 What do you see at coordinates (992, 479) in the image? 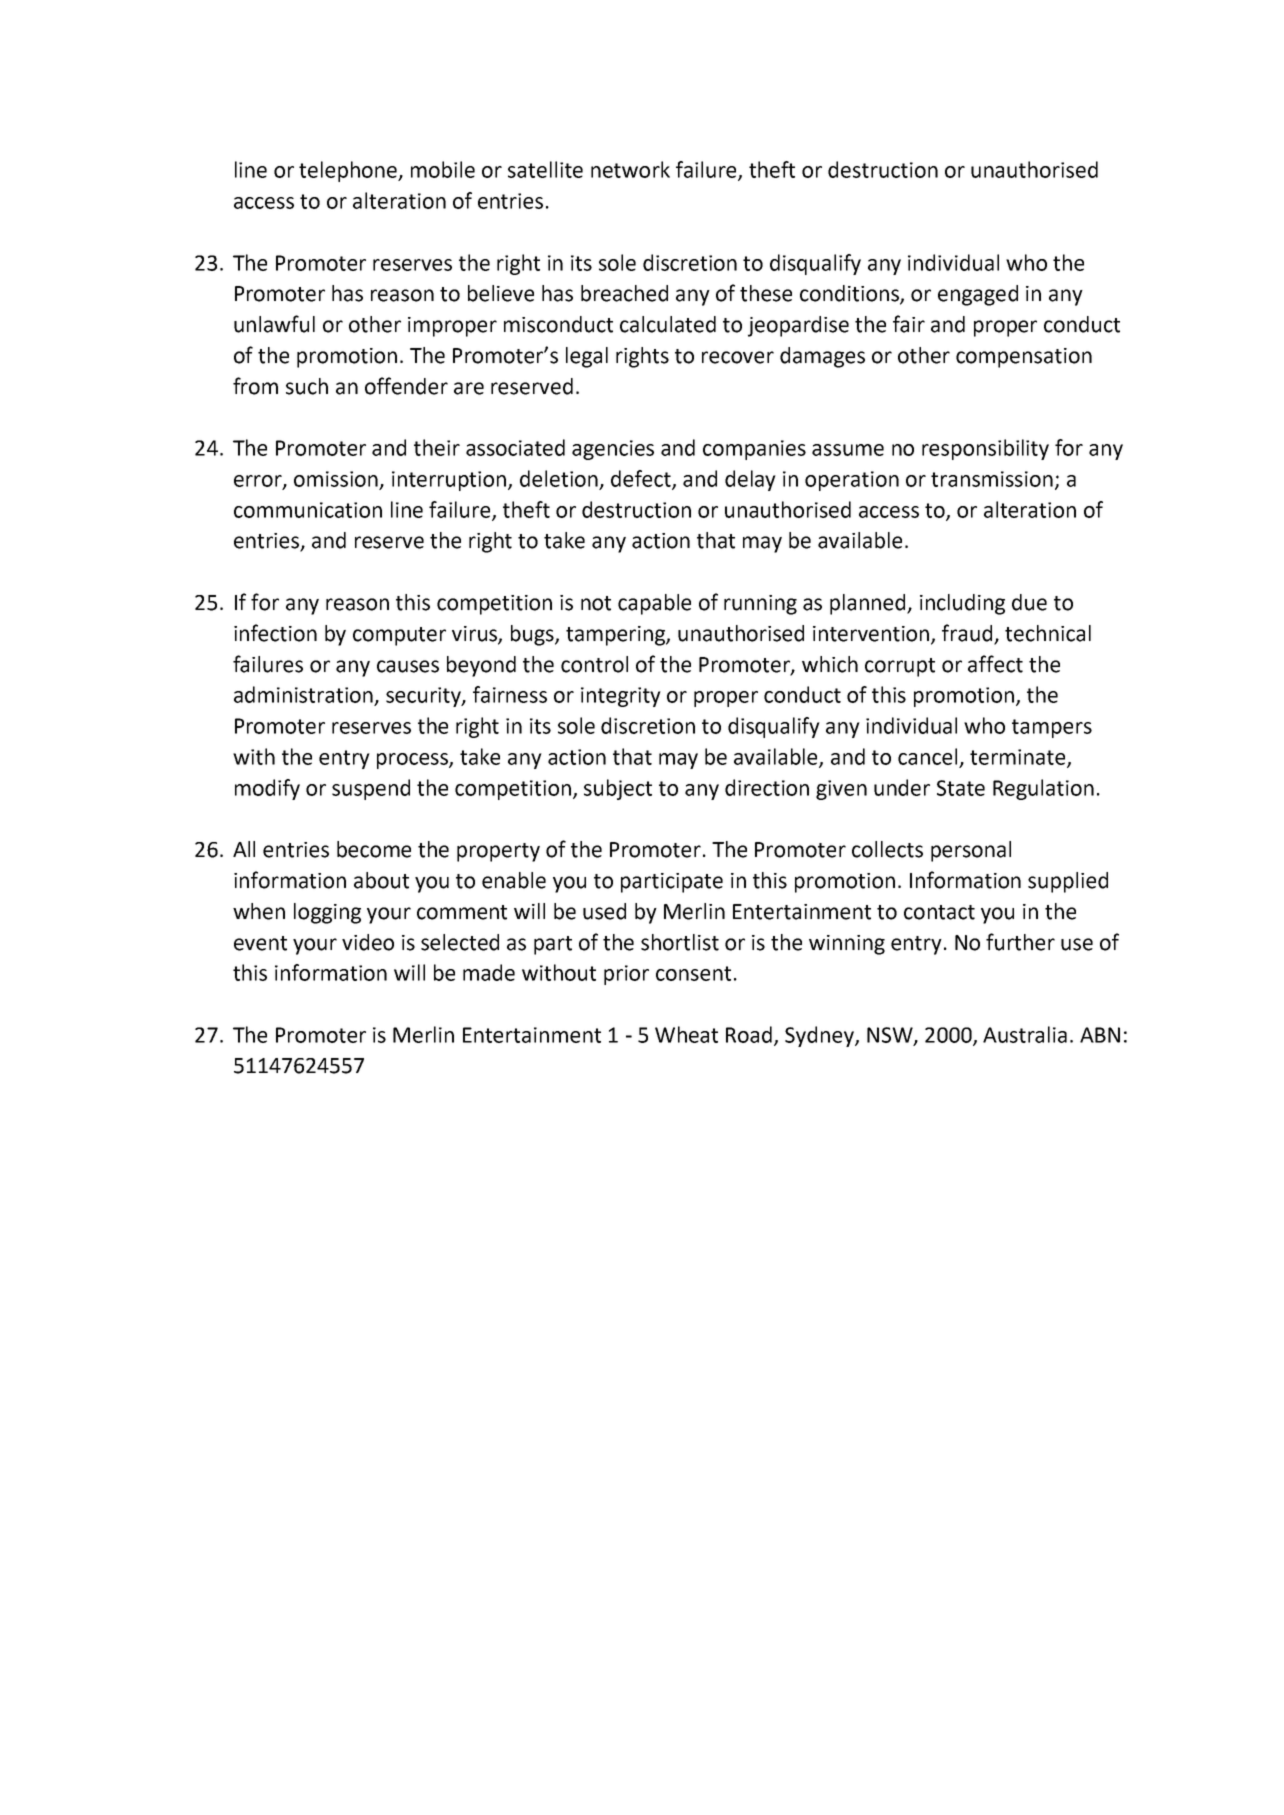
I see `transmission` at bounding box center [992, 479].
